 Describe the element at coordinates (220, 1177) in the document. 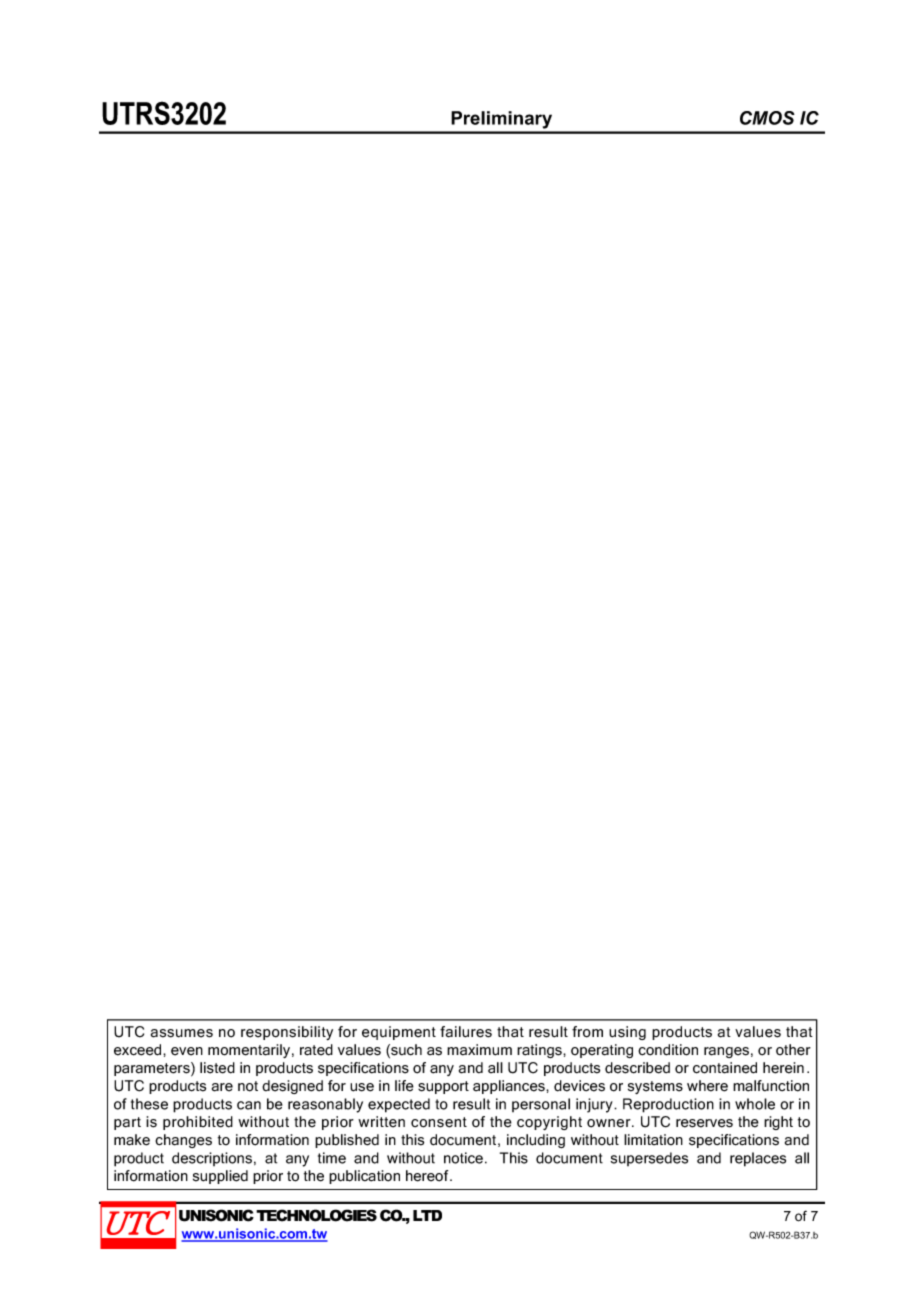

I see `supplied` at that location.
